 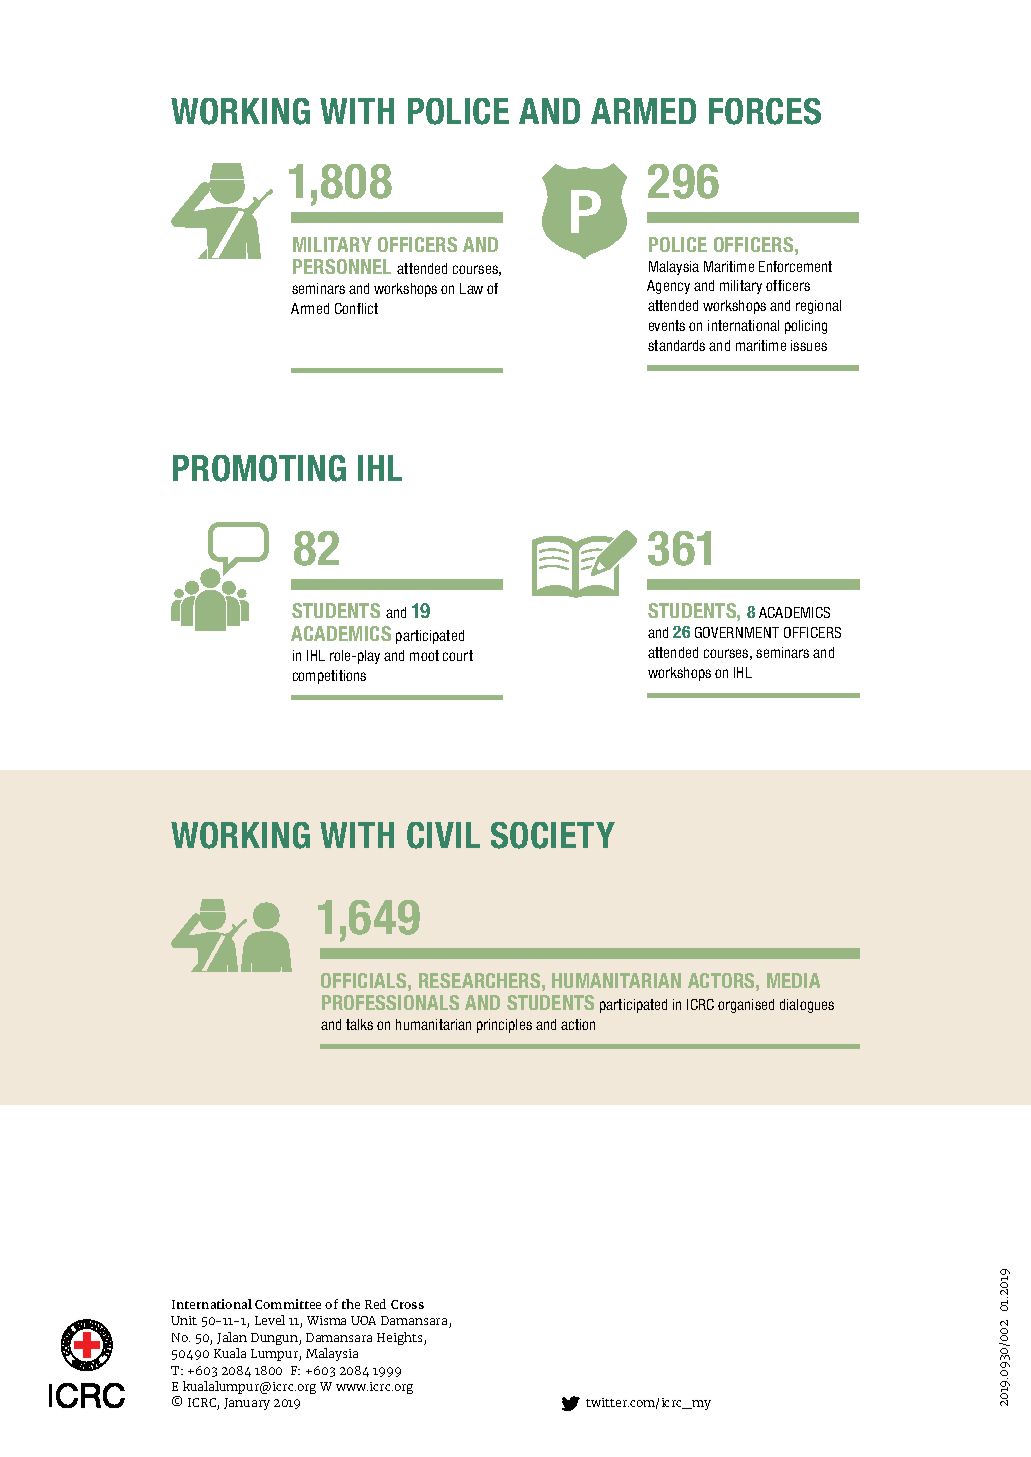 I want to click on FORCES, so click(x=765, y=111).
